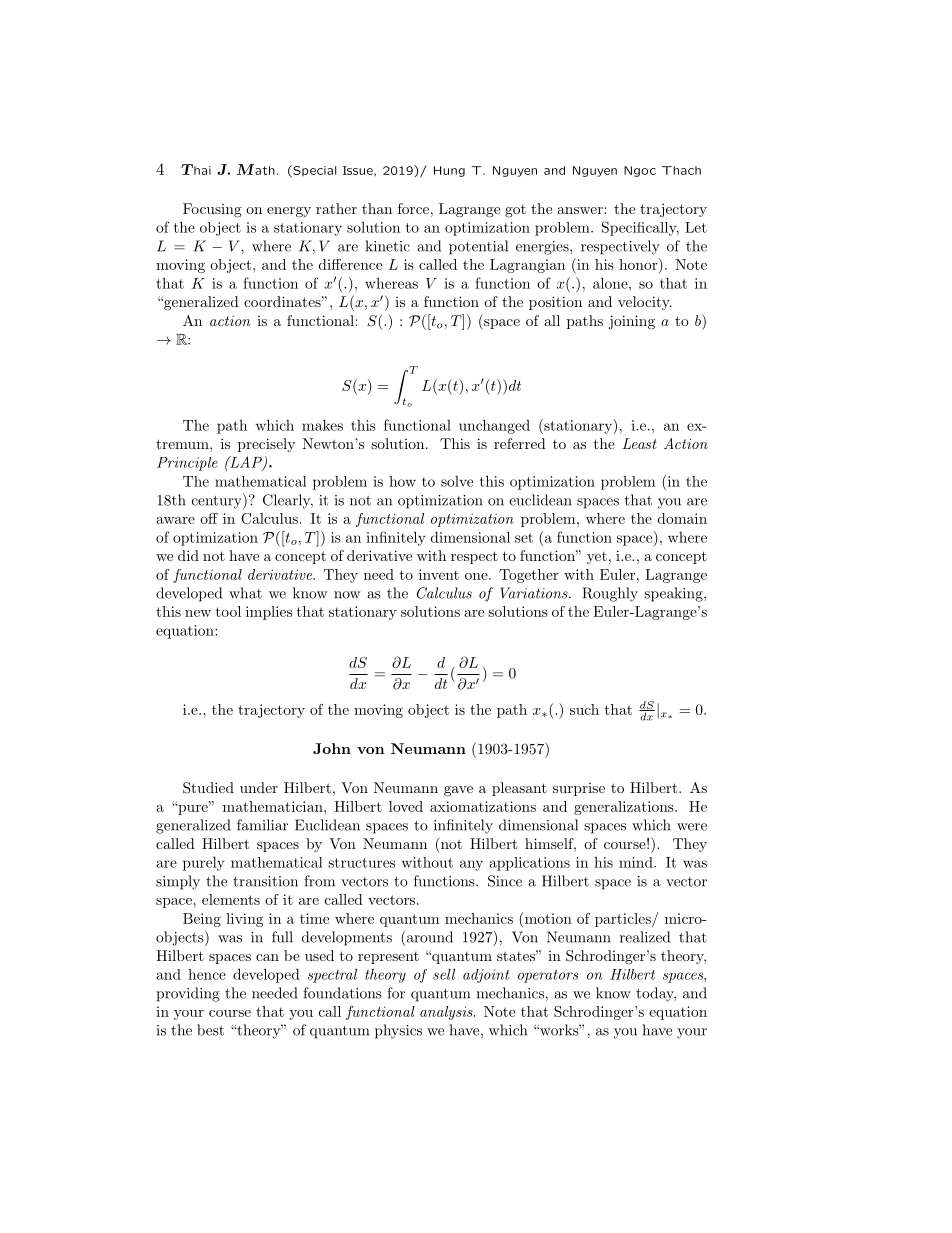  I want to click on under, so click(259, 787).
